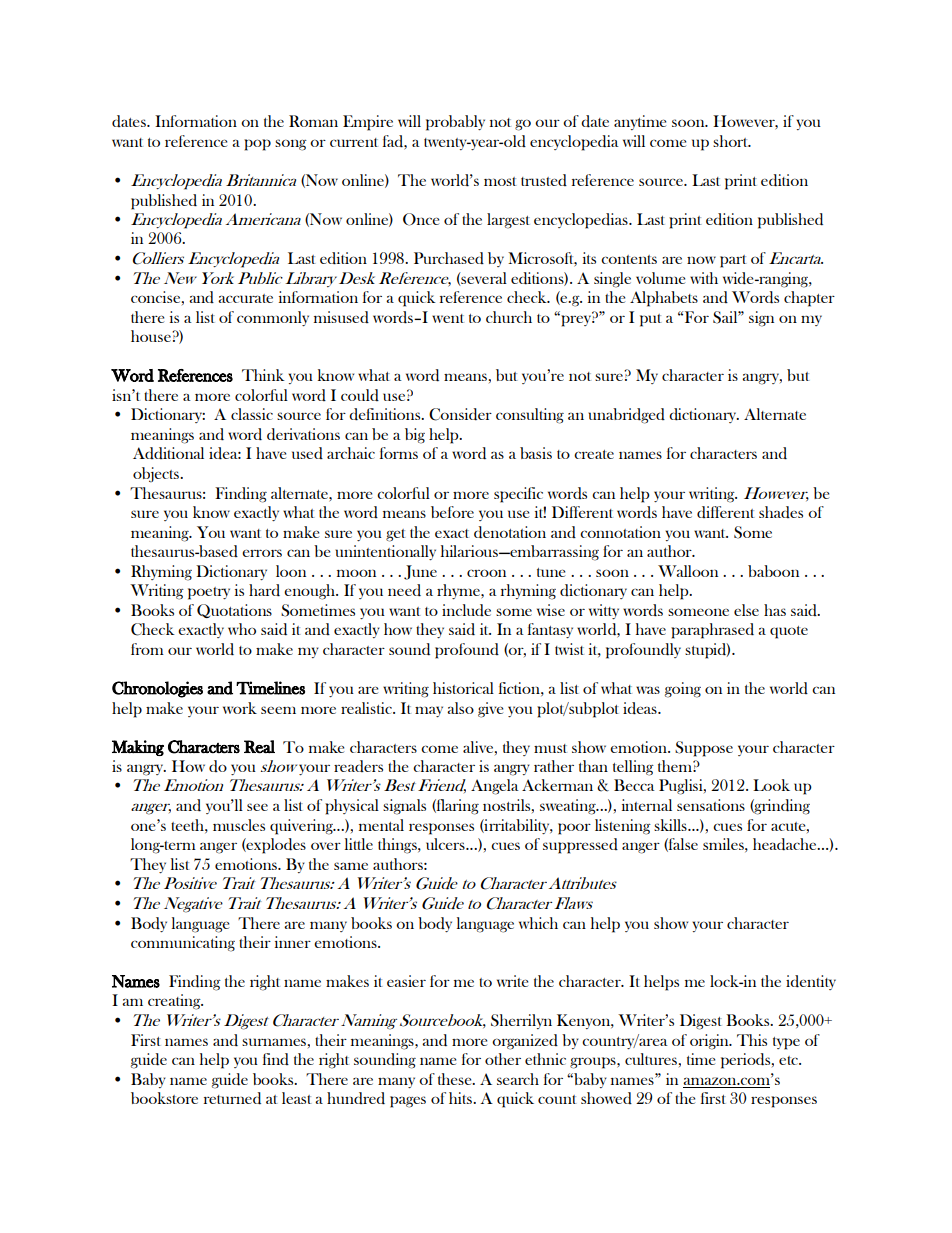 The height and width of the screenshot is (1233, 952). Describe the element at coordinates (732, 141) in the screenshot. I see `short` at that location.
